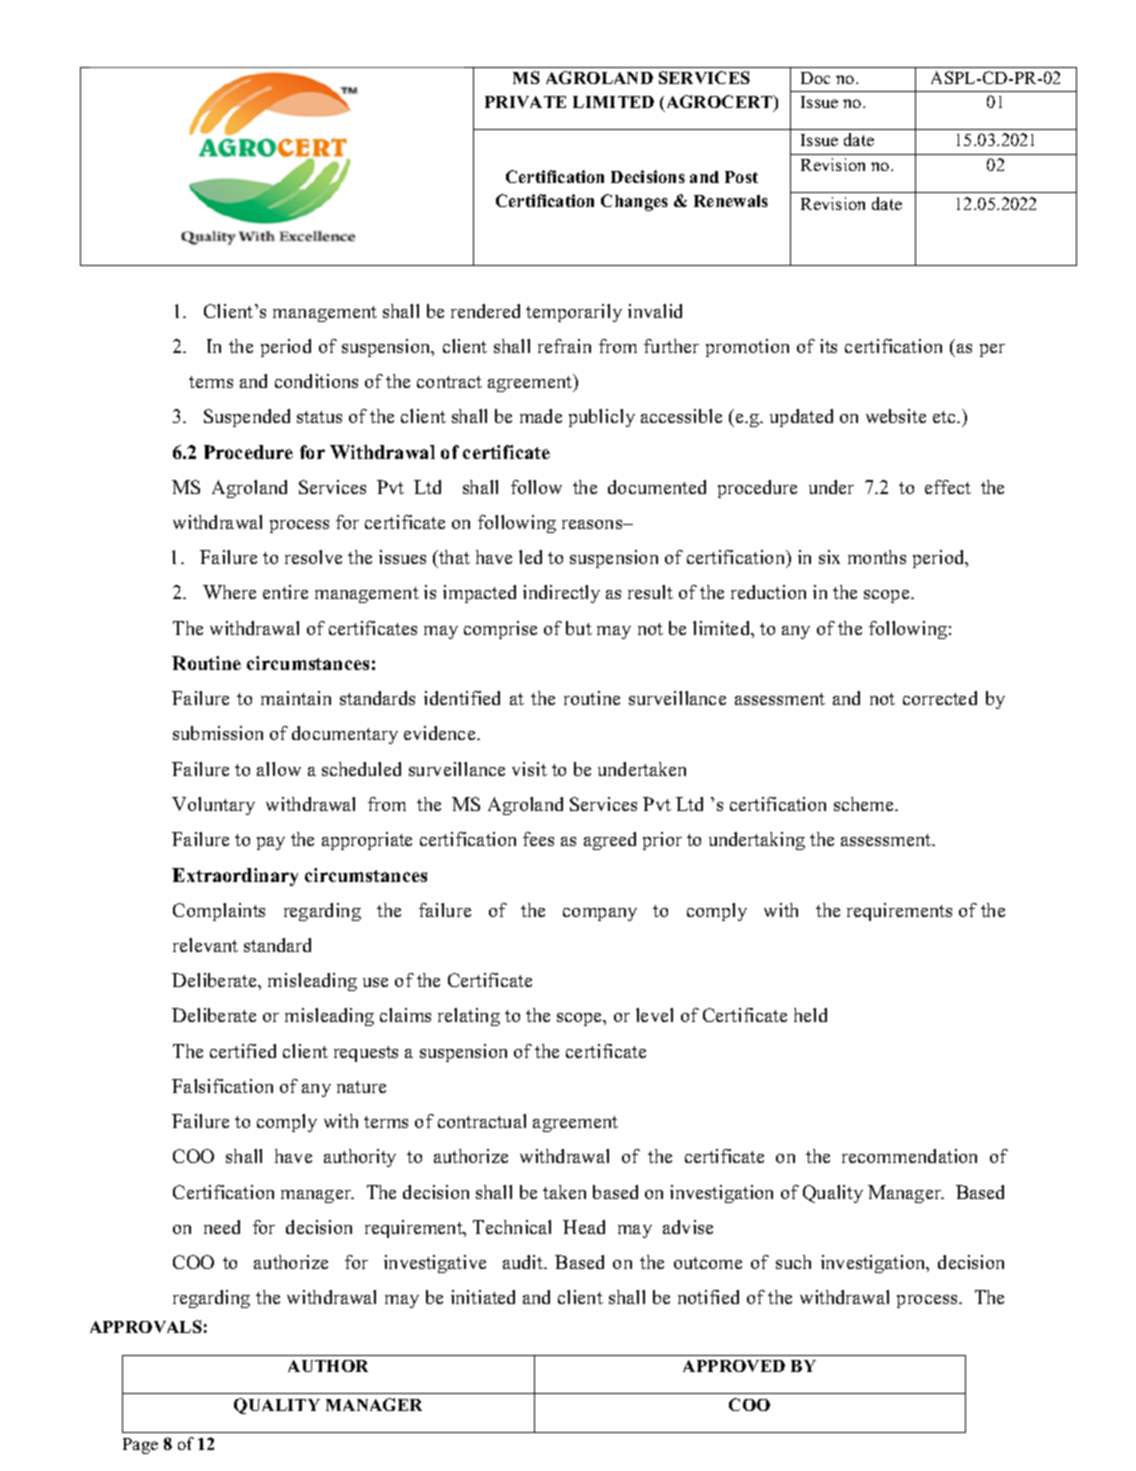 The image size is (1136, 1471). Describe the element at coordinates (829, 557) in the image. I see `six` at that location.
